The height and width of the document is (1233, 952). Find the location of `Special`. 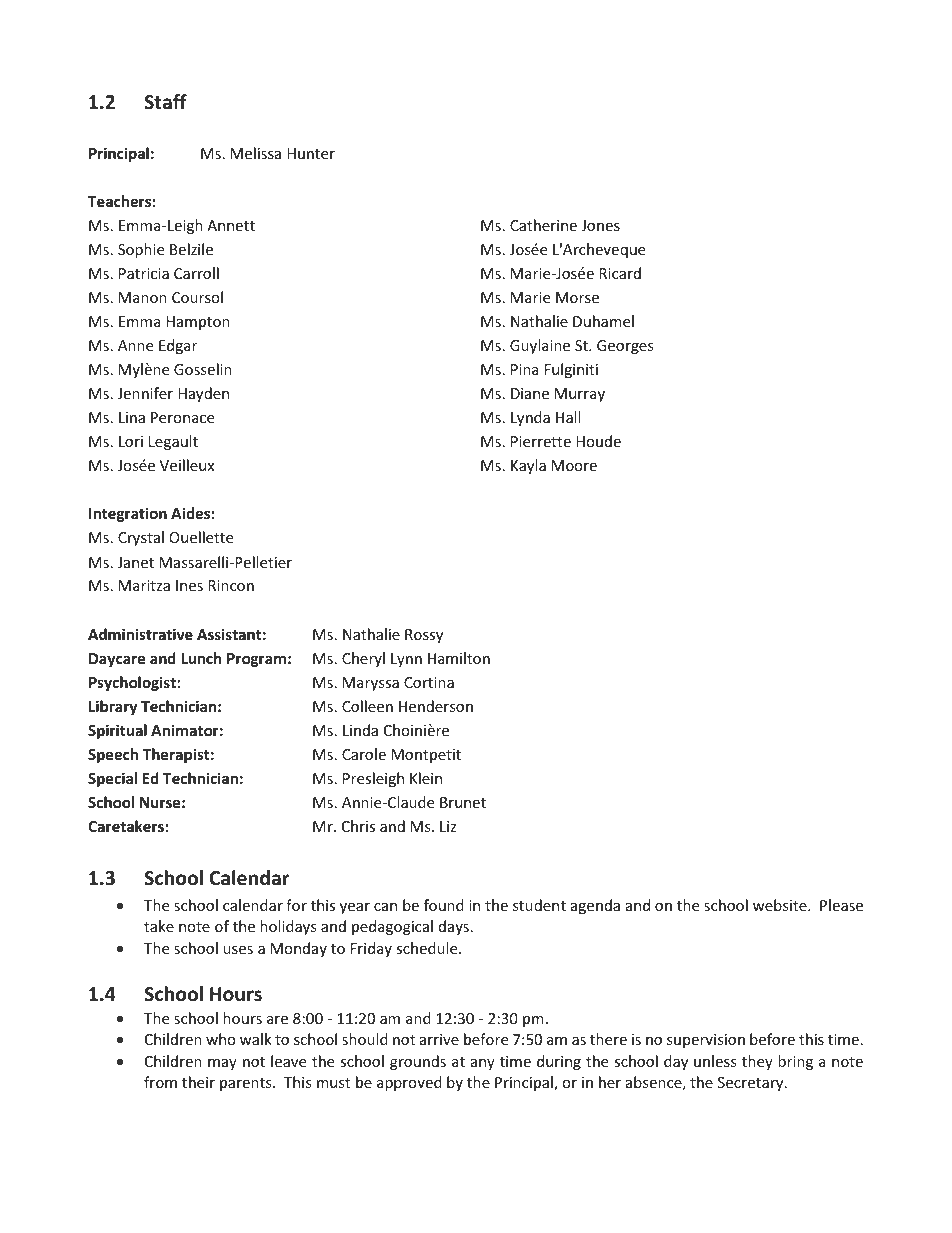

Special is located at coordinates (112, 779).
